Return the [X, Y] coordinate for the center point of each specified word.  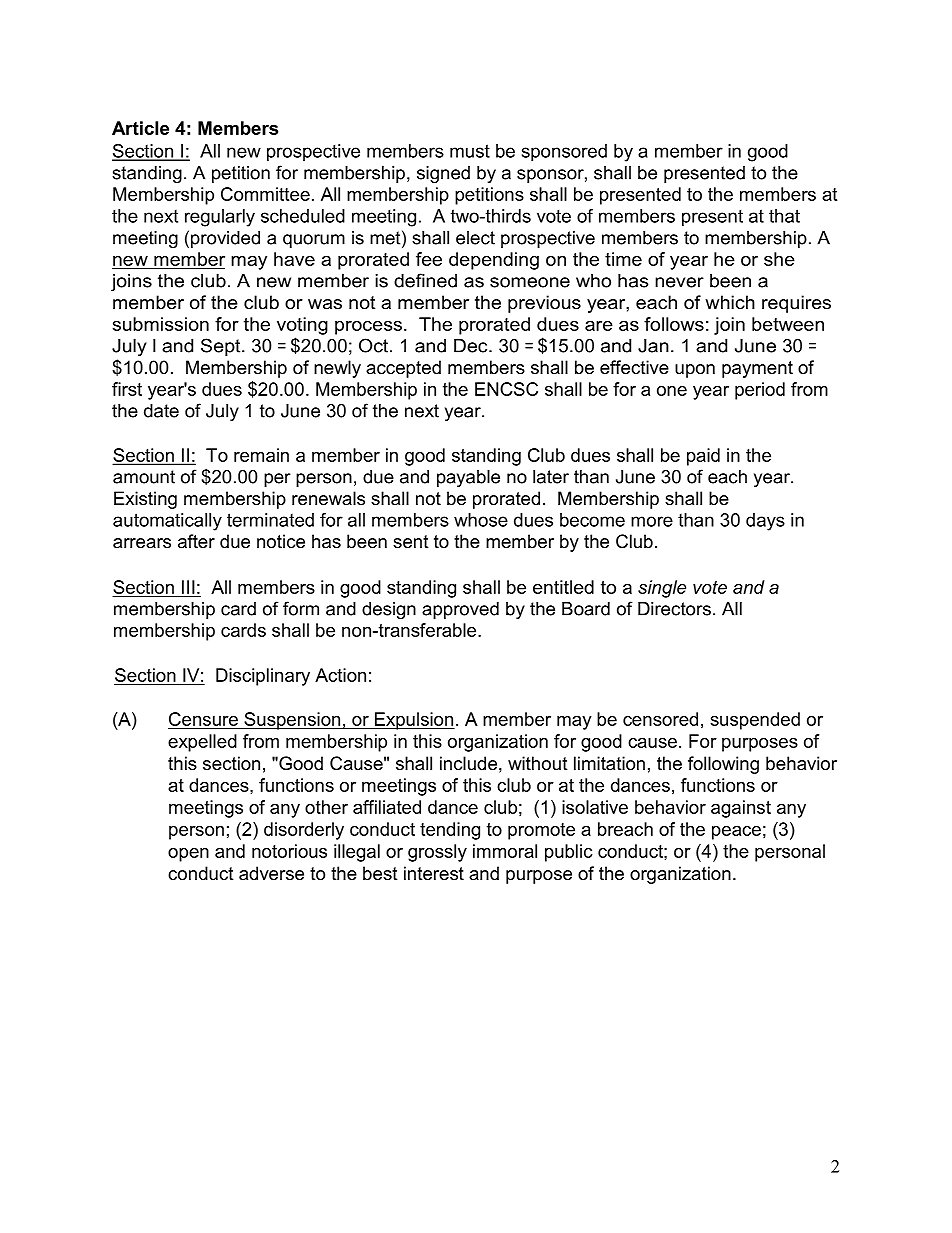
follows [674, 324]
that [784, 216]
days [765, 522]
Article [140, 128]
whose [481, 520]
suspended [755, 721]
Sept [222, 347]
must [470, 151]
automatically [167, 522]
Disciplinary [263, 677]
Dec [472, 346]
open [188, 855]
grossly [437, 853]
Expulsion [413, 721]
